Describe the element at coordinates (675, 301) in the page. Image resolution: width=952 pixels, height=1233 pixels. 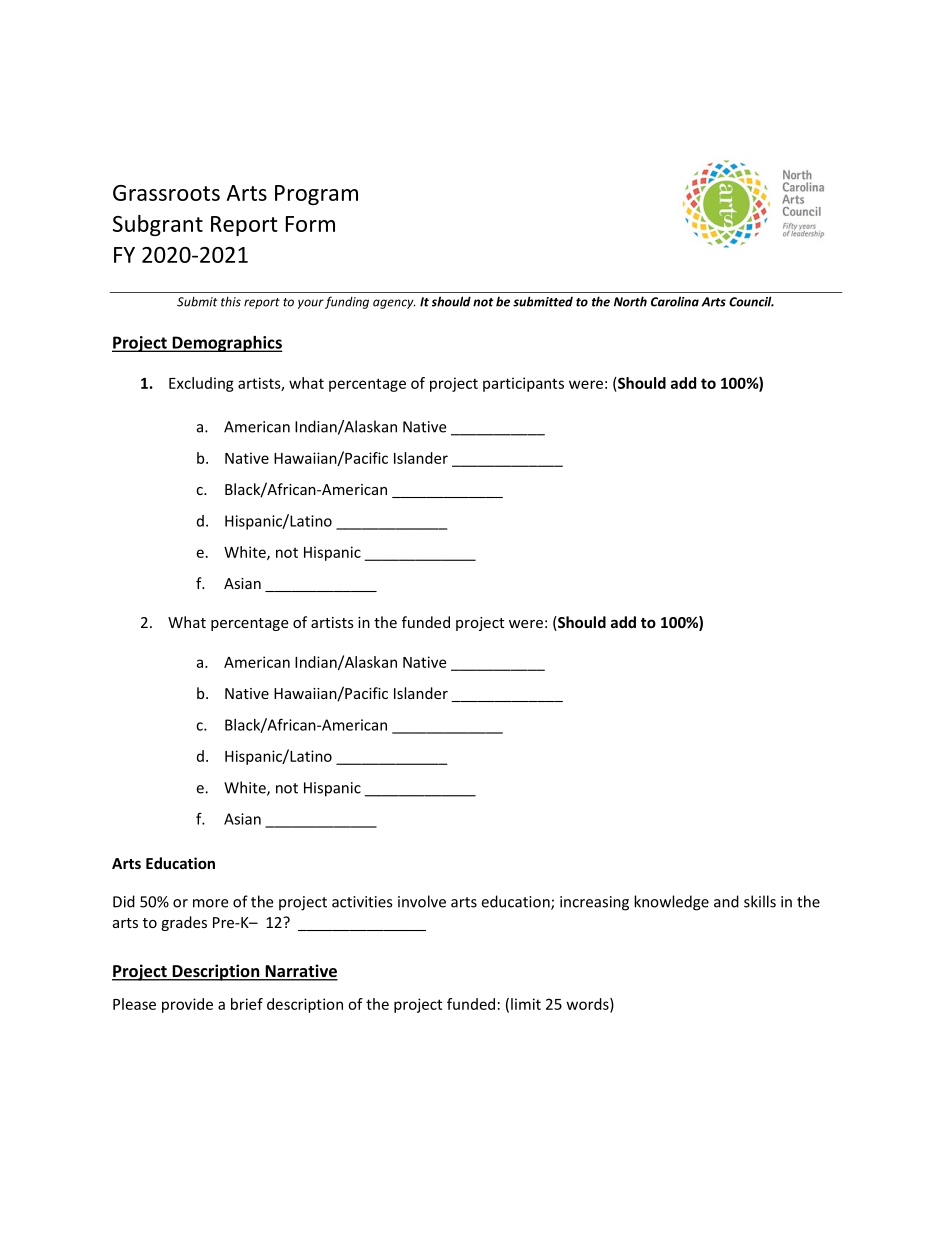
I see `Carolina` at that location.
